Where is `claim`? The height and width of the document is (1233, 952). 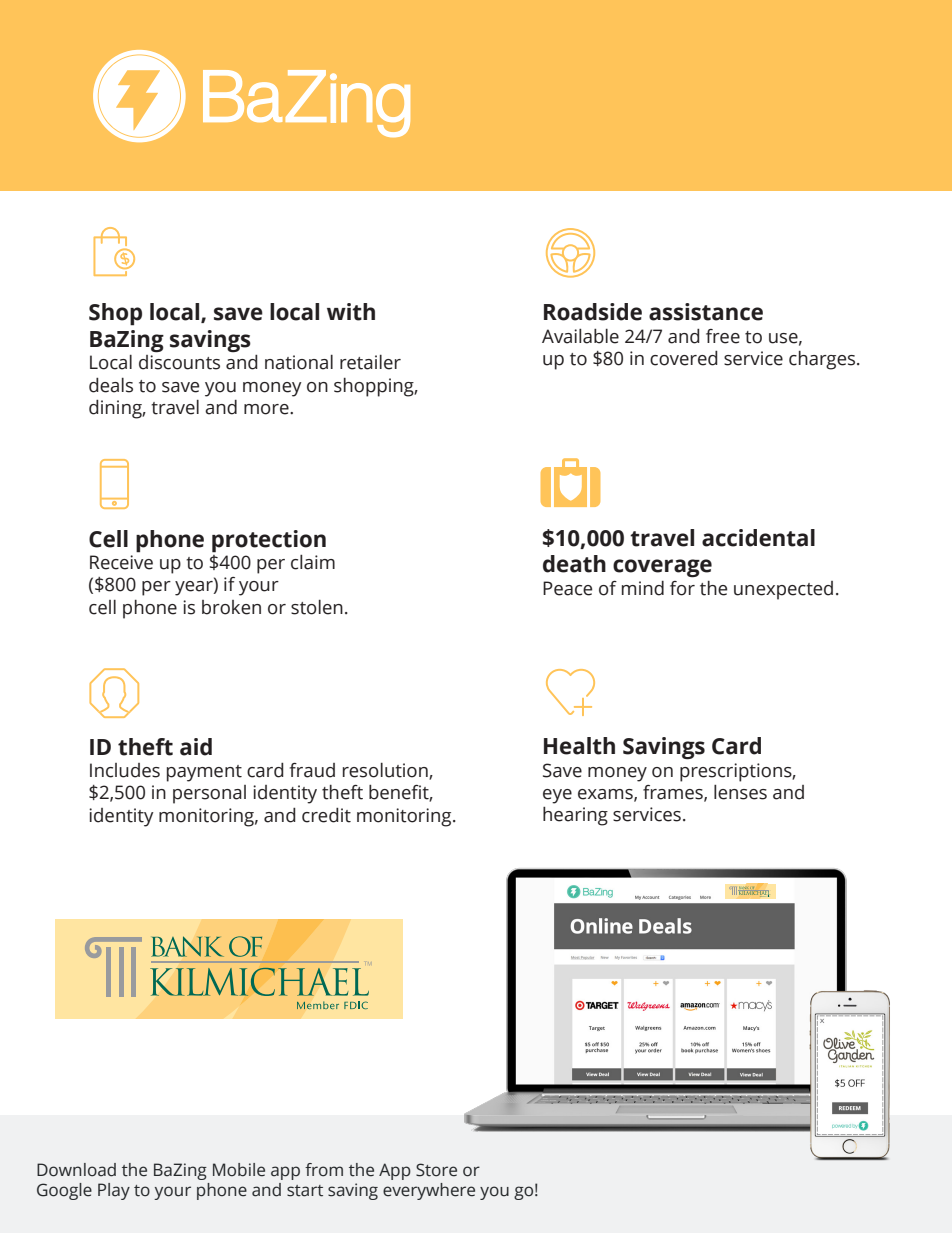
claim is located at coordinates (313, 562).
